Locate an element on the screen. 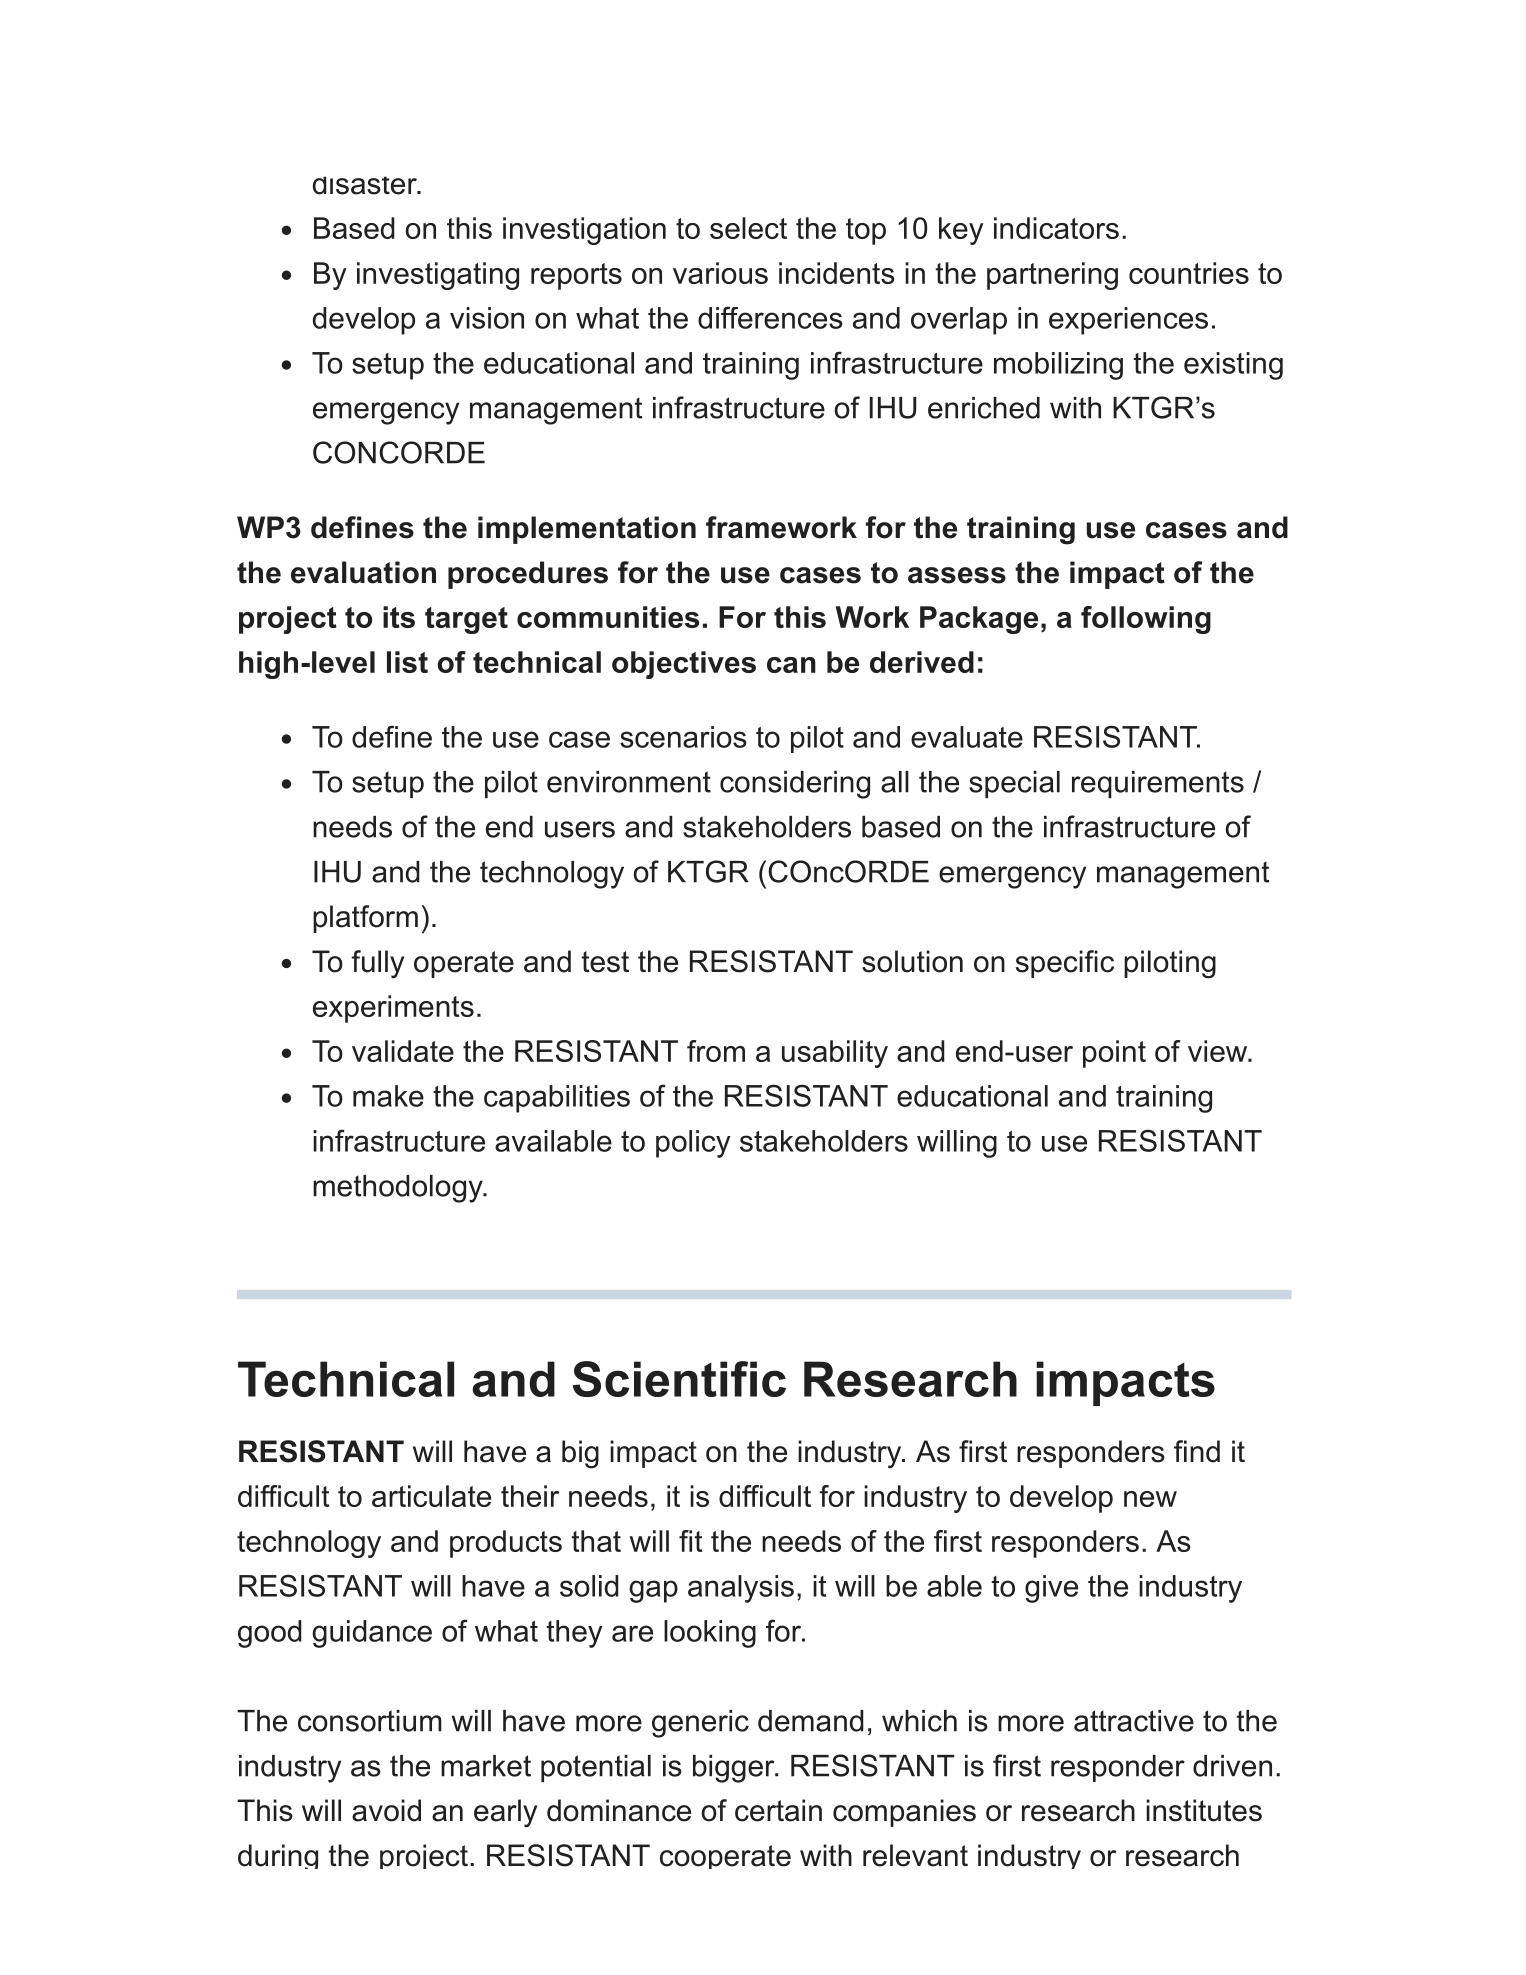 The width and height of the screenshot is (1526, 1975). indicators is located at coordinates (1056, 228).
